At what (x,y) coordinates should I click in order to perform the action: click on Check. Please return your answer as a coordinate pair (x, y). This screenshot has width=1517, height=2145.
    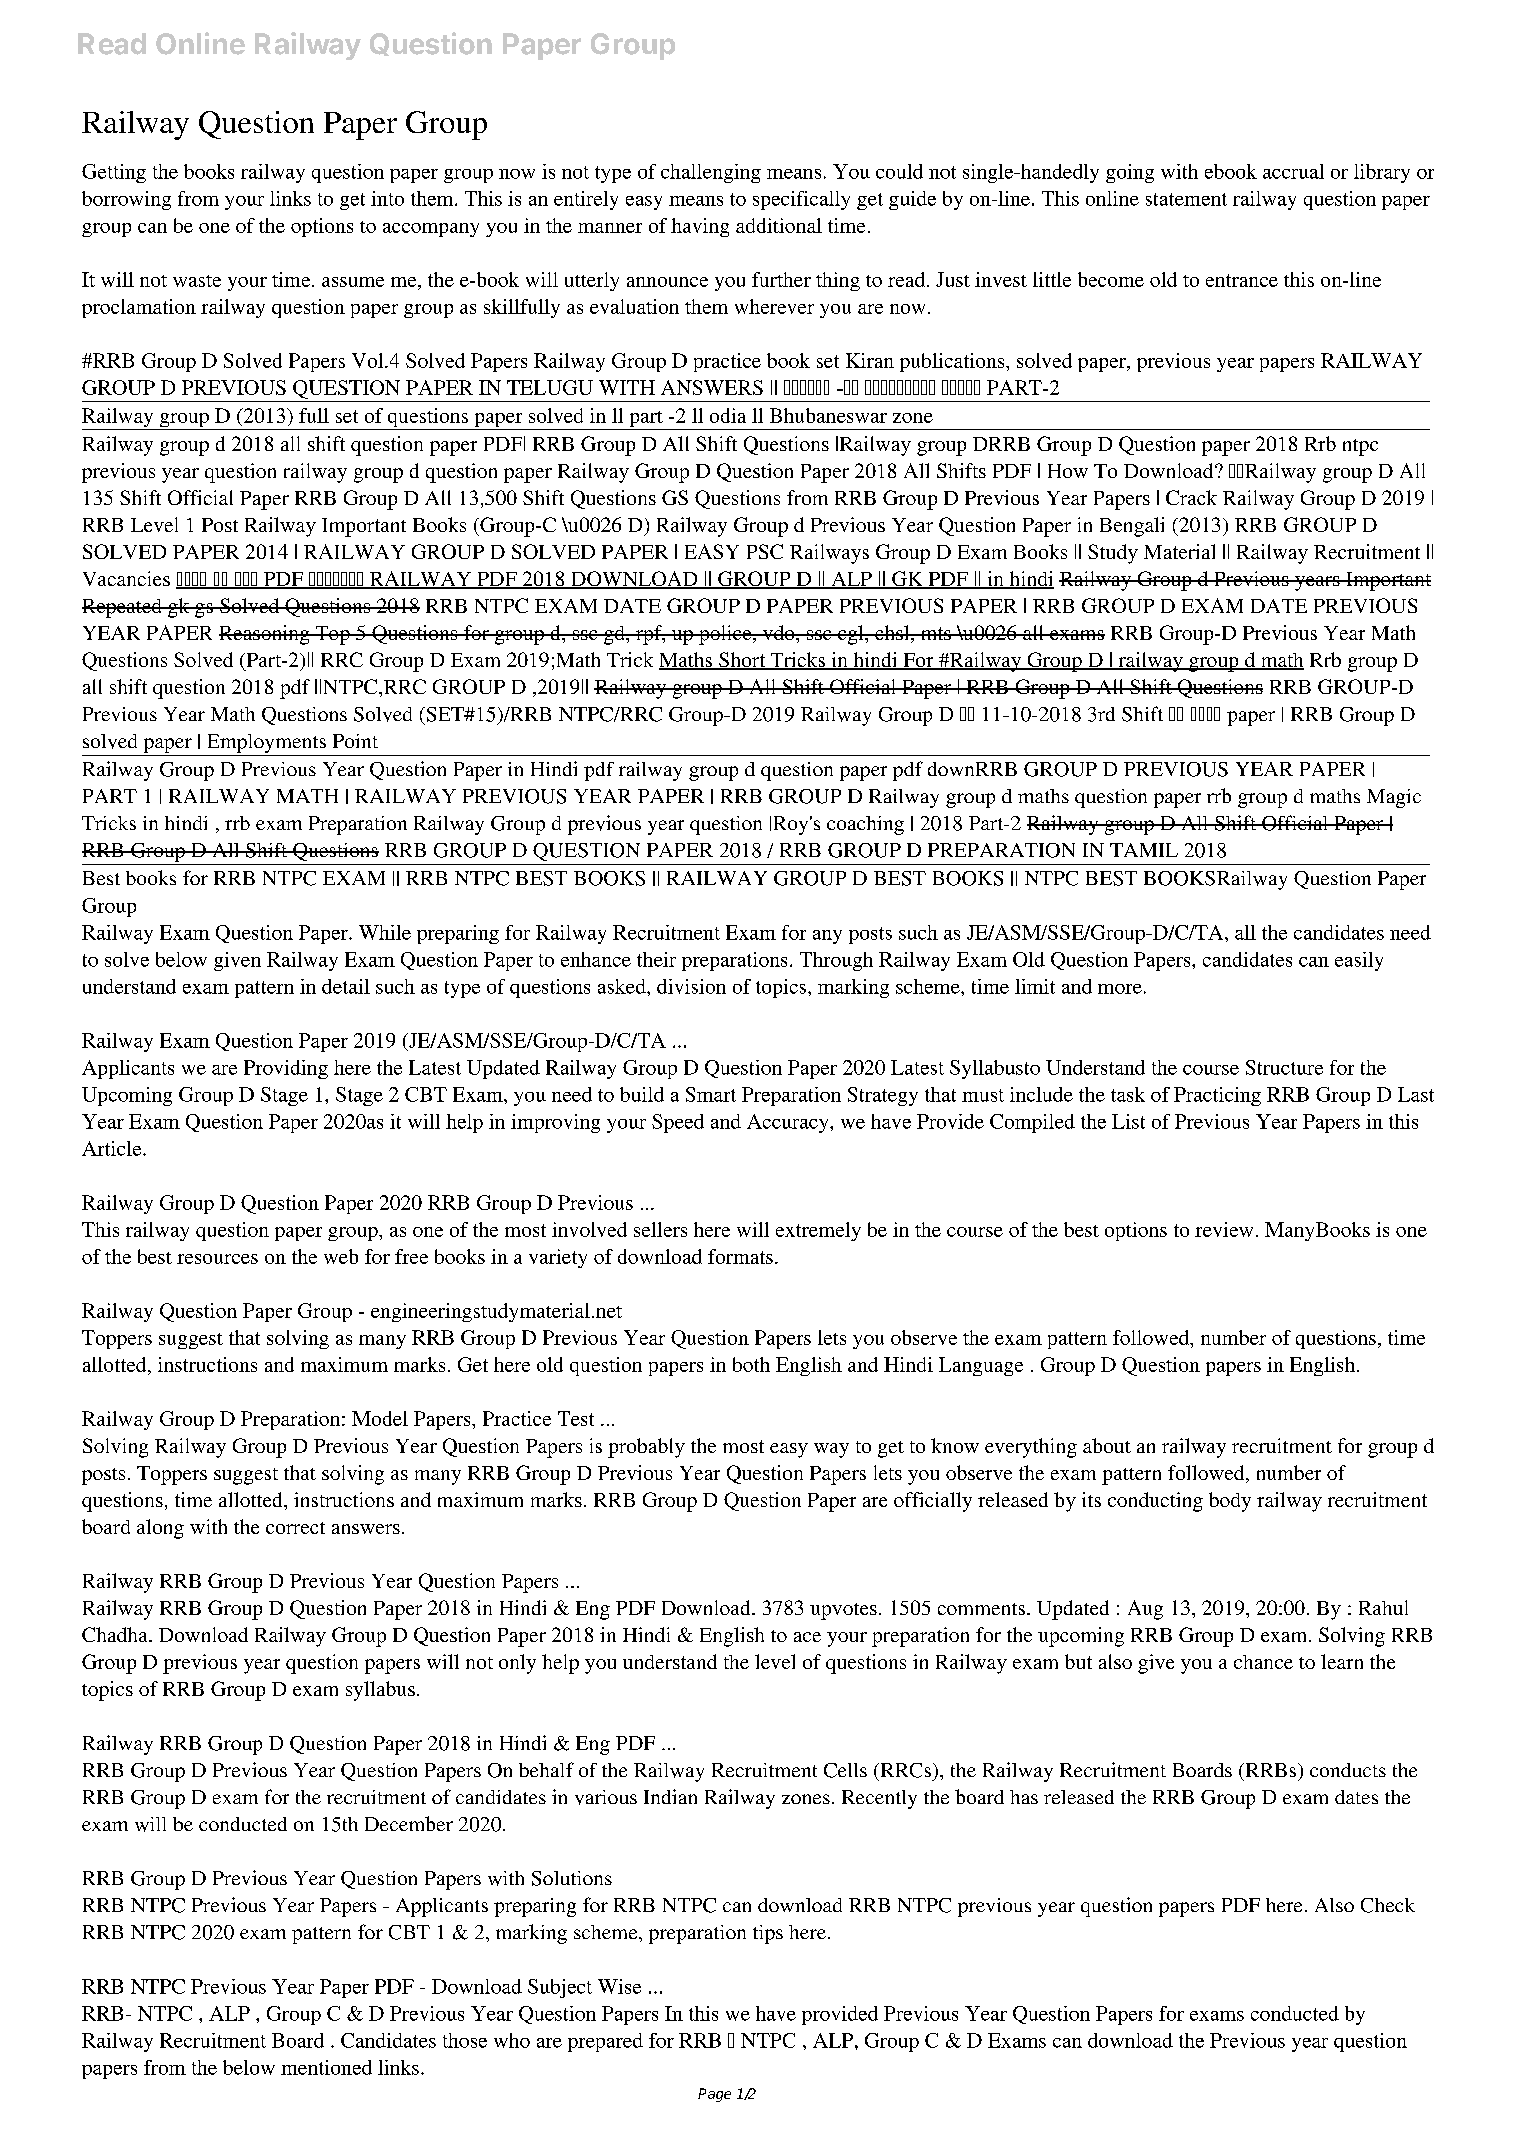
    Looking at the image, I should click on (1388, 1905).
